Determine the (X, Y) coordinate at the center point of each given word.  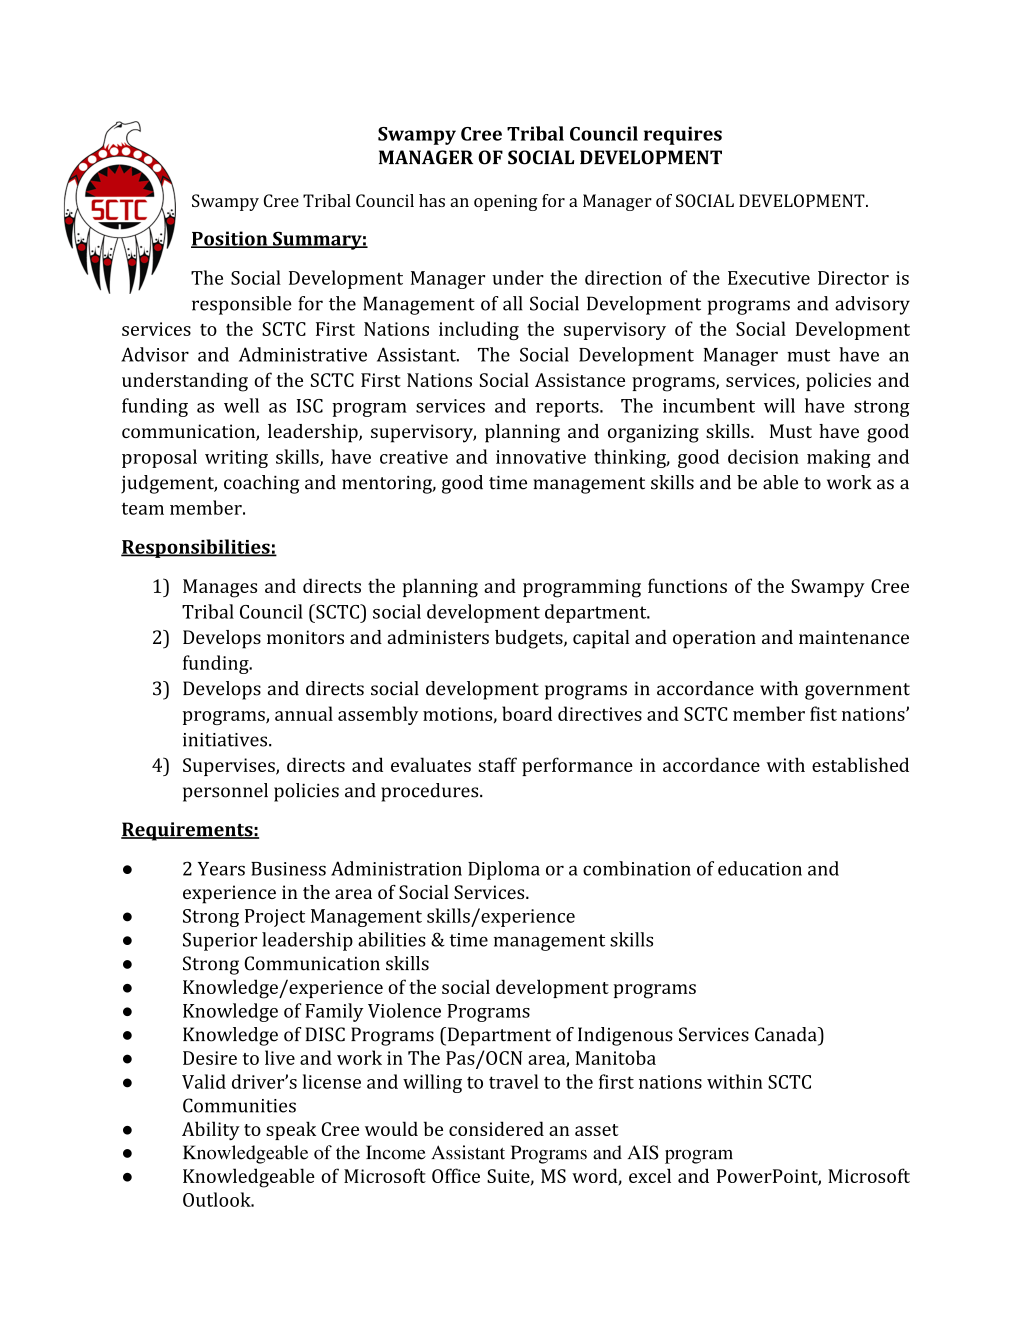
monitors (305, 637)
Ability (211, 1130)
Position (230, 239)
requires (683, 135)
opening (505, 202)
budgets (530, 639)
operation (714, 639)
